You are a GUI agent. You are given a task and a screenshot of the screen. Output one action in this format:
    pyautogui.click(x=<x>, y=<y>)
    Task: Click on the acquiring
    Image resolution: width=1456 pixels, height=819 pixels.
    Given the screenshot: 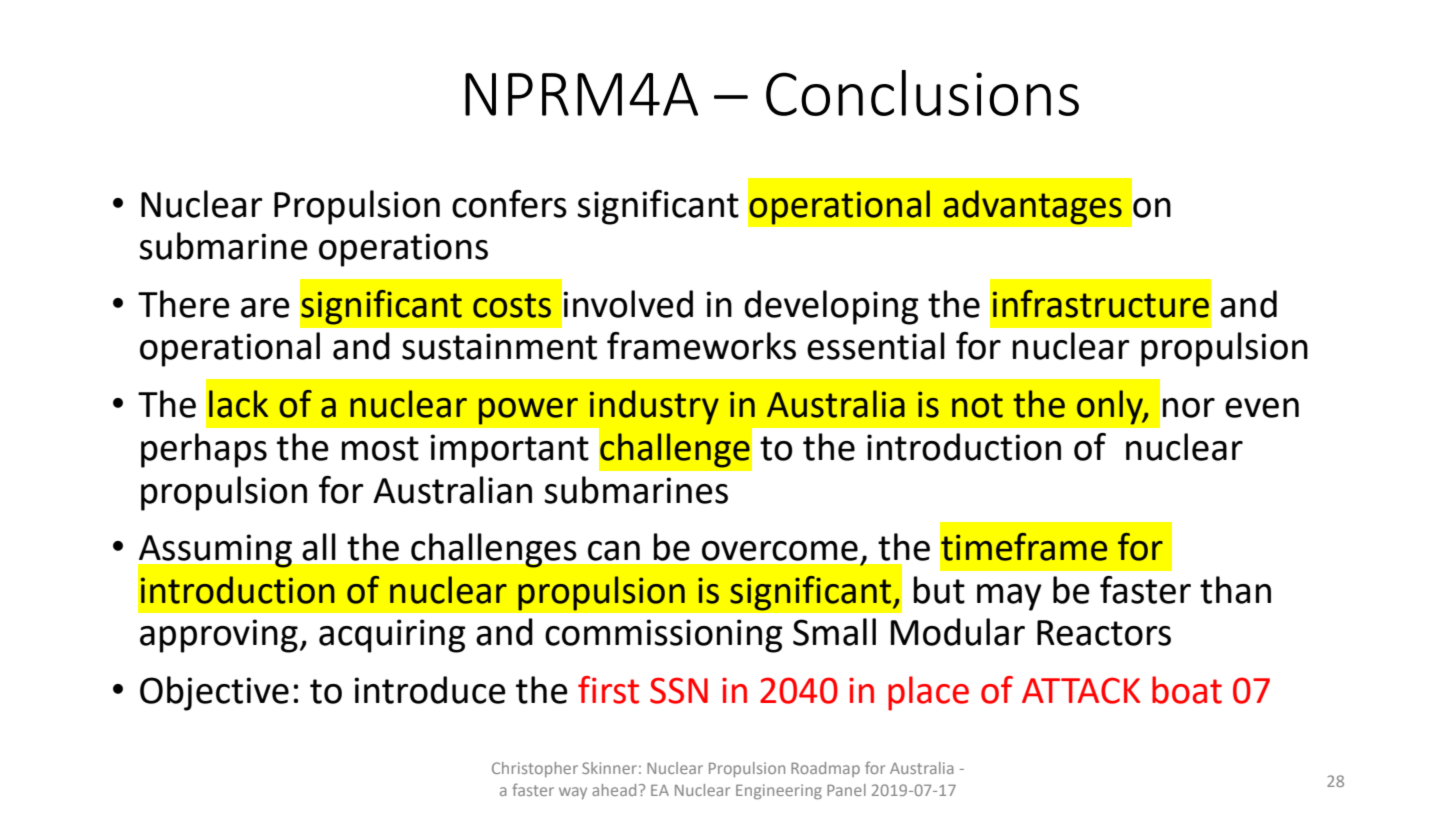 What is the action you would take?
    pyautogui.click(x=392, y=636)
